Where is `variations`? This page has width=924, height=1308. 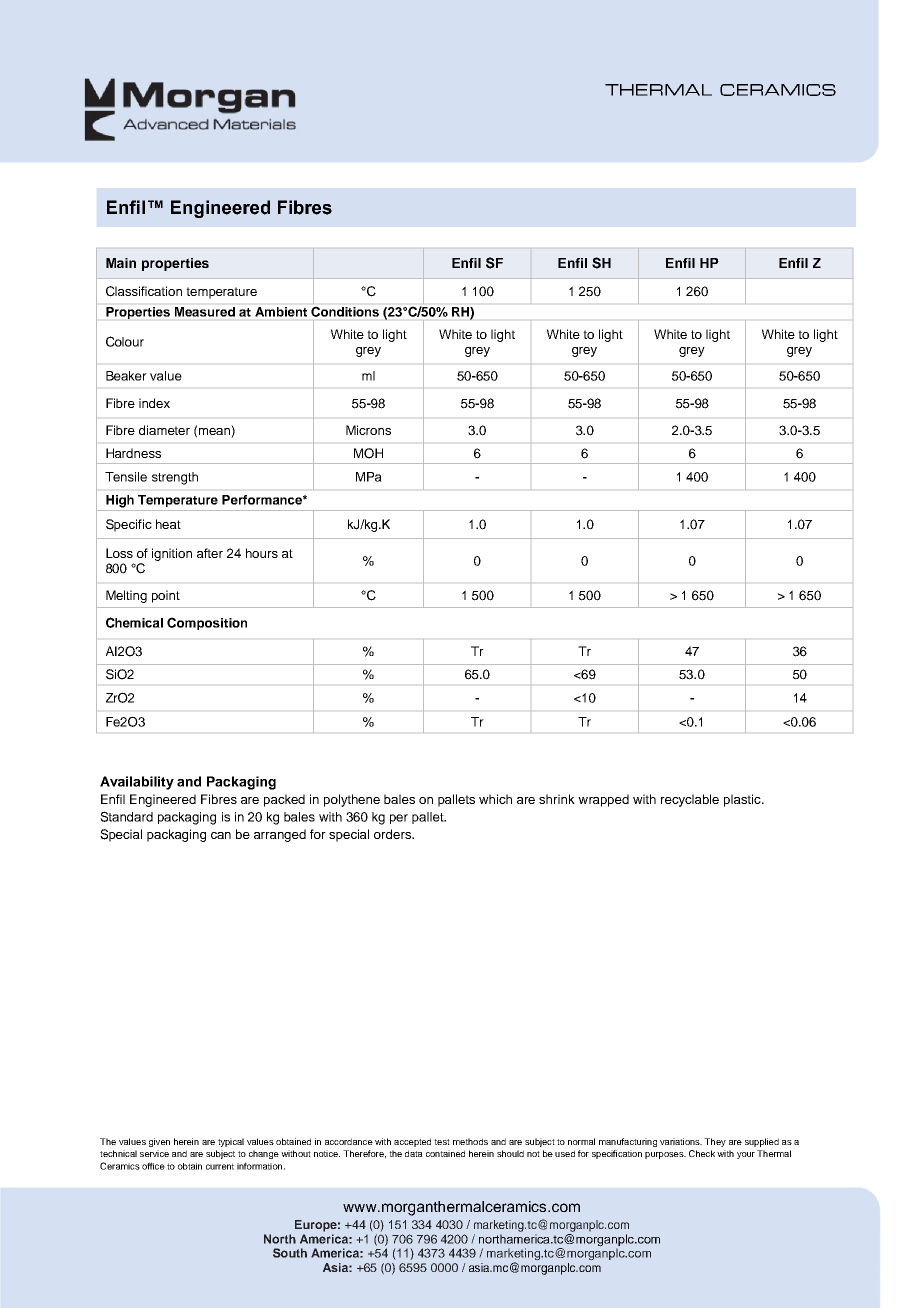 variations is located at coordinates (681, 1141).
